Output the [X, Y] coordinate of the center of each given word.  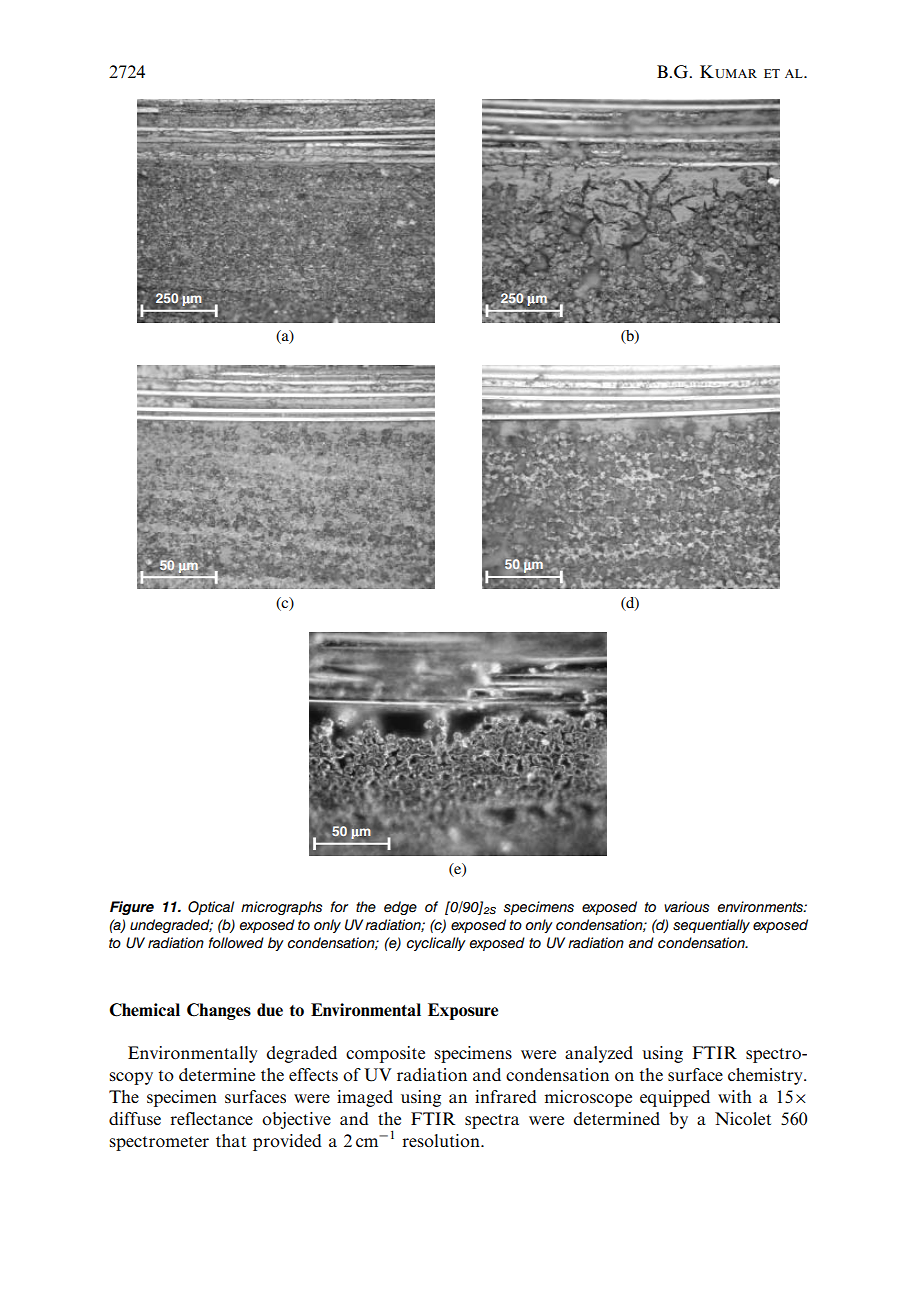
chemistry [766, 1076]
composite [385, 1054]
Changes [219, 1011]
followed [236, 943]
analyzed [599, 1054]
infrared [506, 1096]
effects [313, 1074]
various [686, 907]
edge [400, 908]
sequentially [711, 926]
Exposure [463, 1011]
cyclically [436, 944]
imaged [365, 1098]
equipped [675, 1098]
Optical [211, 908]
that [231, 1140]
